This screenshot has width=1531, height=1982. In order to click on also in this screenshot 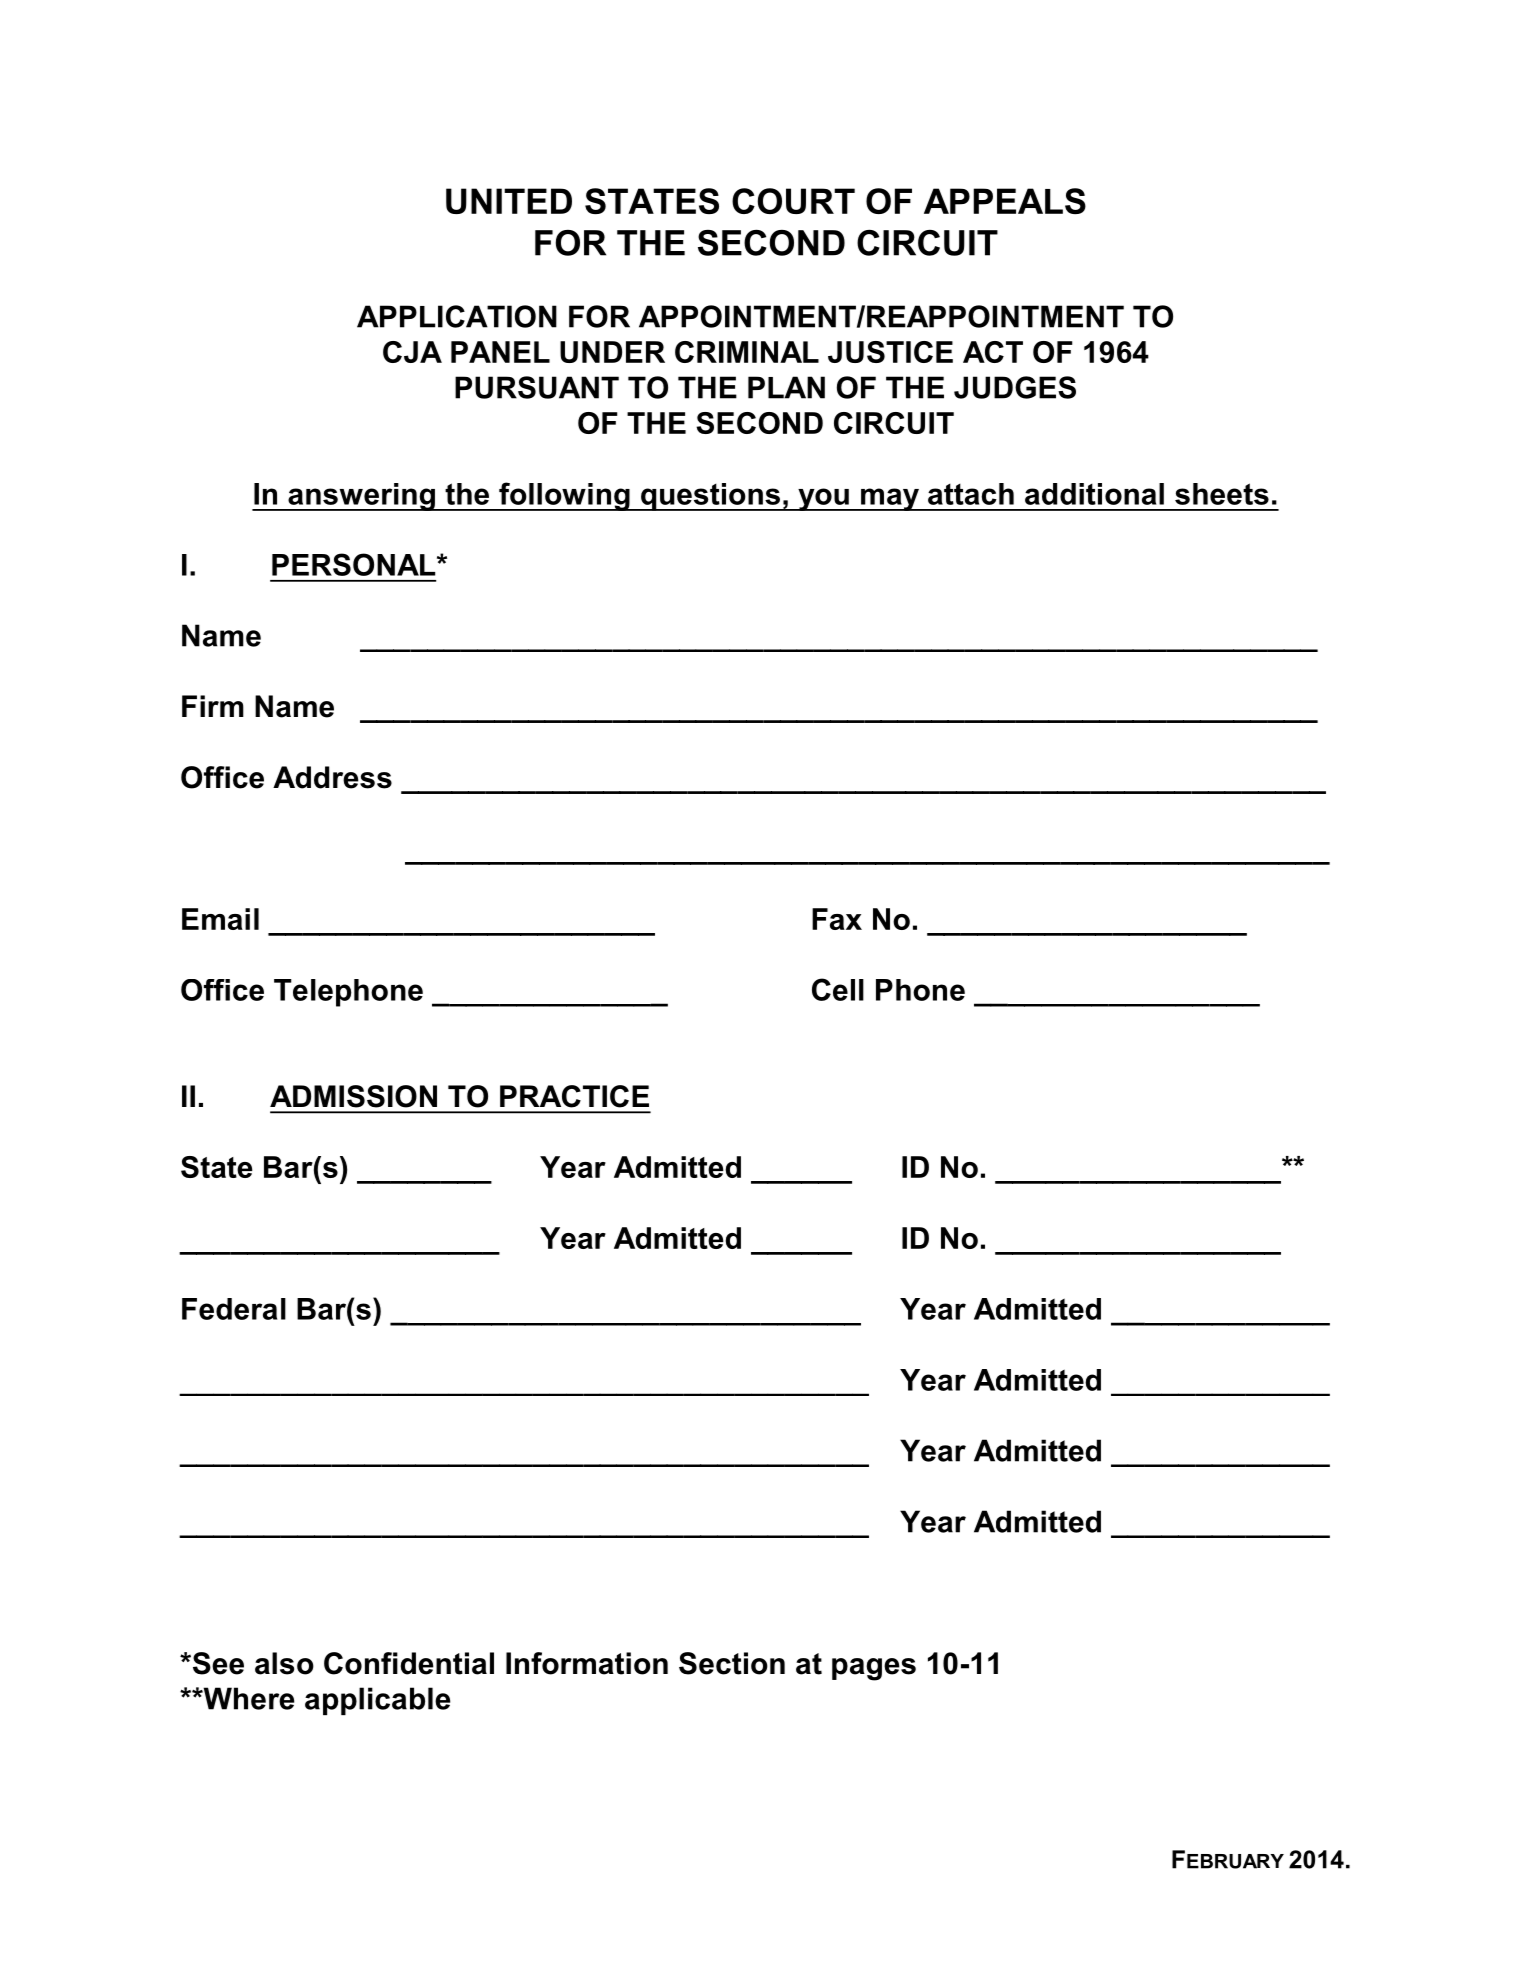, I will do `click(284, 1663)`.
